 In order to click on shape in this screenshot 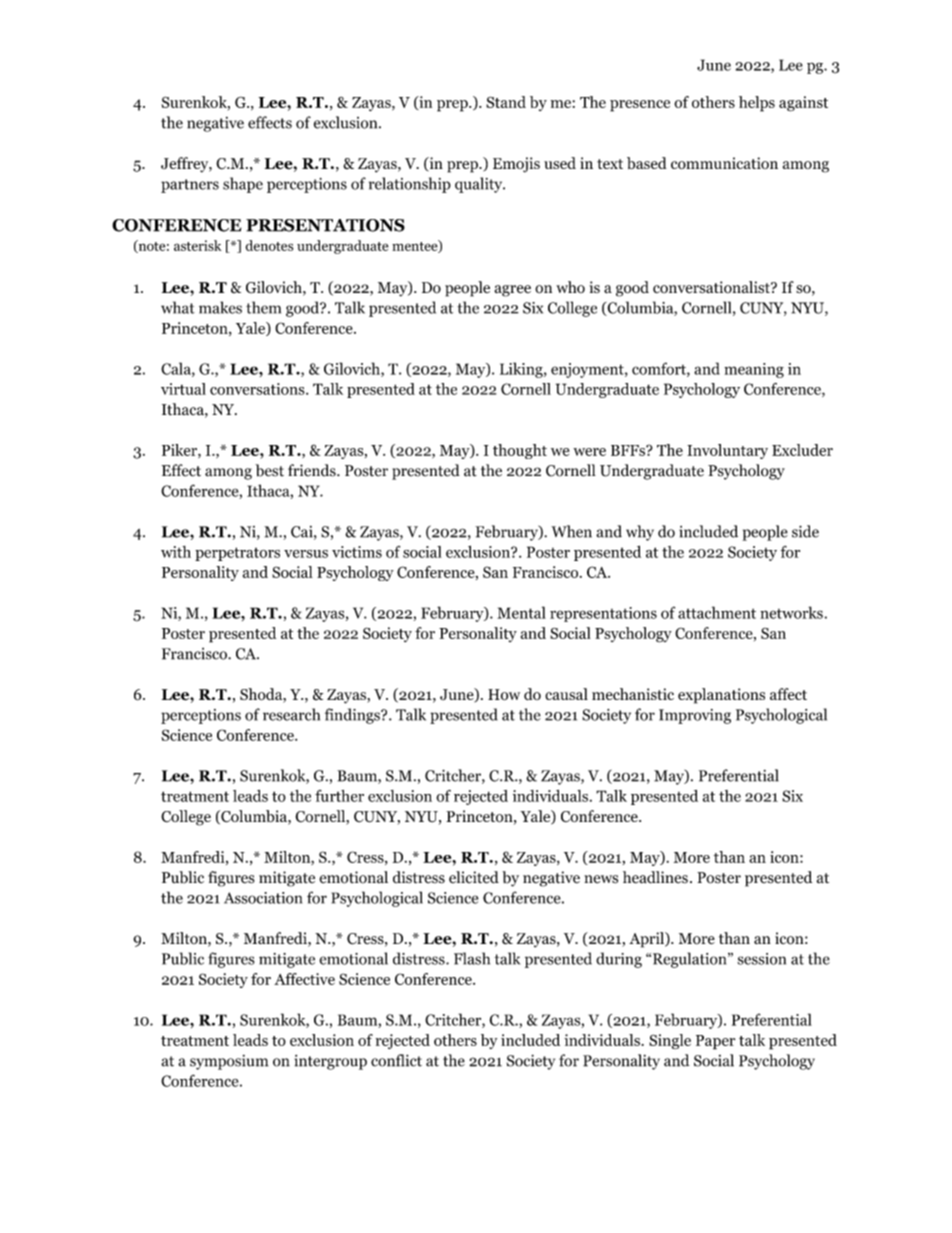, I will do `click(243, 185)`.
